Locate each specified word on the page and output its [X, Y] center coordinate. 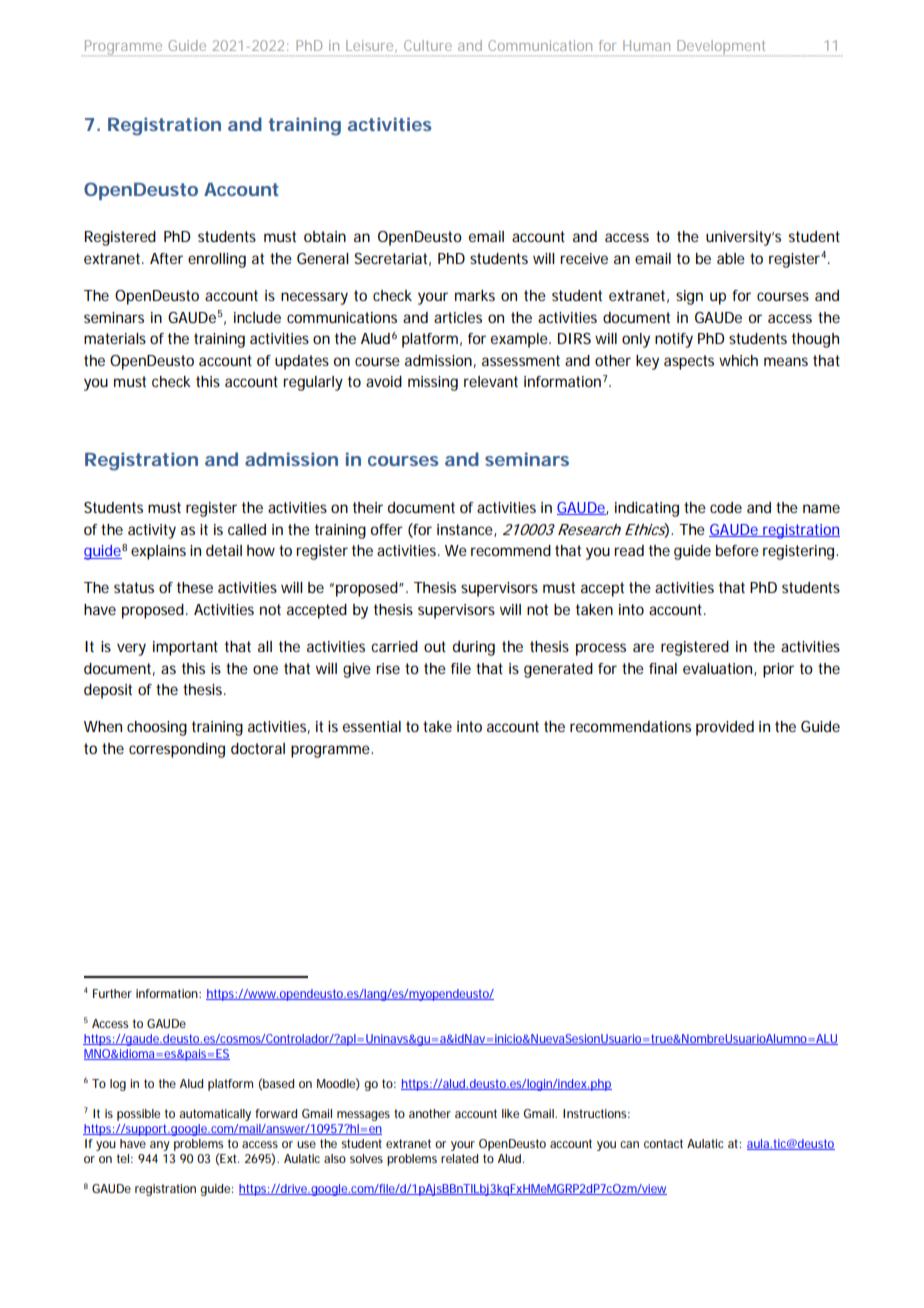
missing [433, 383]
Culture [428, 45]
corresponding [177, 750]
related [459, 1158]
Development [722, 48]
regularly [313, 383]
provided [725, 728]
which [738, 360]
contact [663, 1143]
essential [372, 726]
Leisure [371, 46]
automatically [215, 1115]
